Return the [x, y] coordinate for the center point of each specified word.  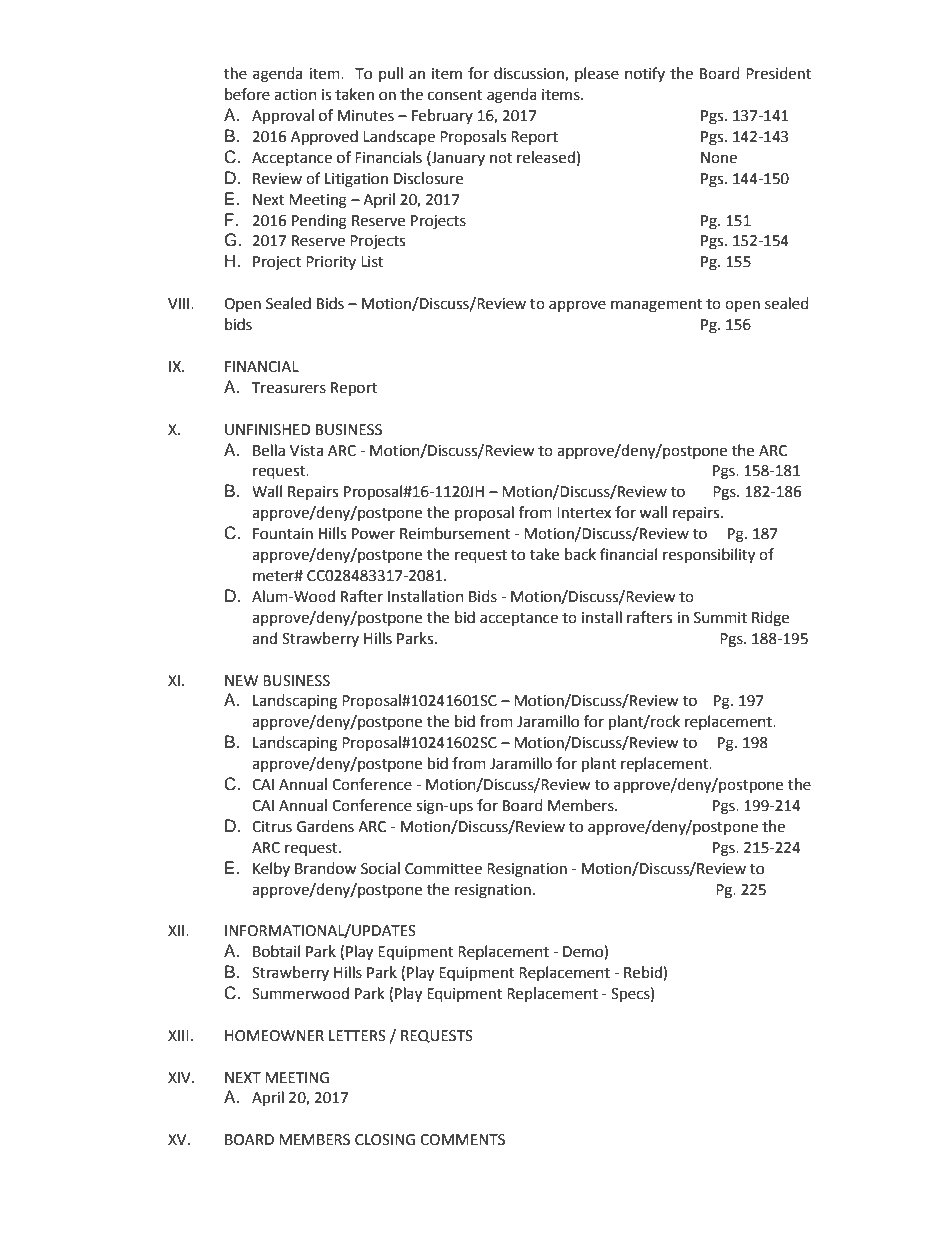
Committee [443, 869]
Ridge [770, 619]
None [719, 158]
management [657, 306]
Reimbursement [455, 533]
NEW [241, 680]
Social [380, 868]
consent [455, 95]
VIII [180, 303]
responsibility [709, 556]
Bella [269, 450]
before [247, 94]
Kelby [271, 869]
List [372, 262]
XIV [180, 1077]
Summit [720, 618]
